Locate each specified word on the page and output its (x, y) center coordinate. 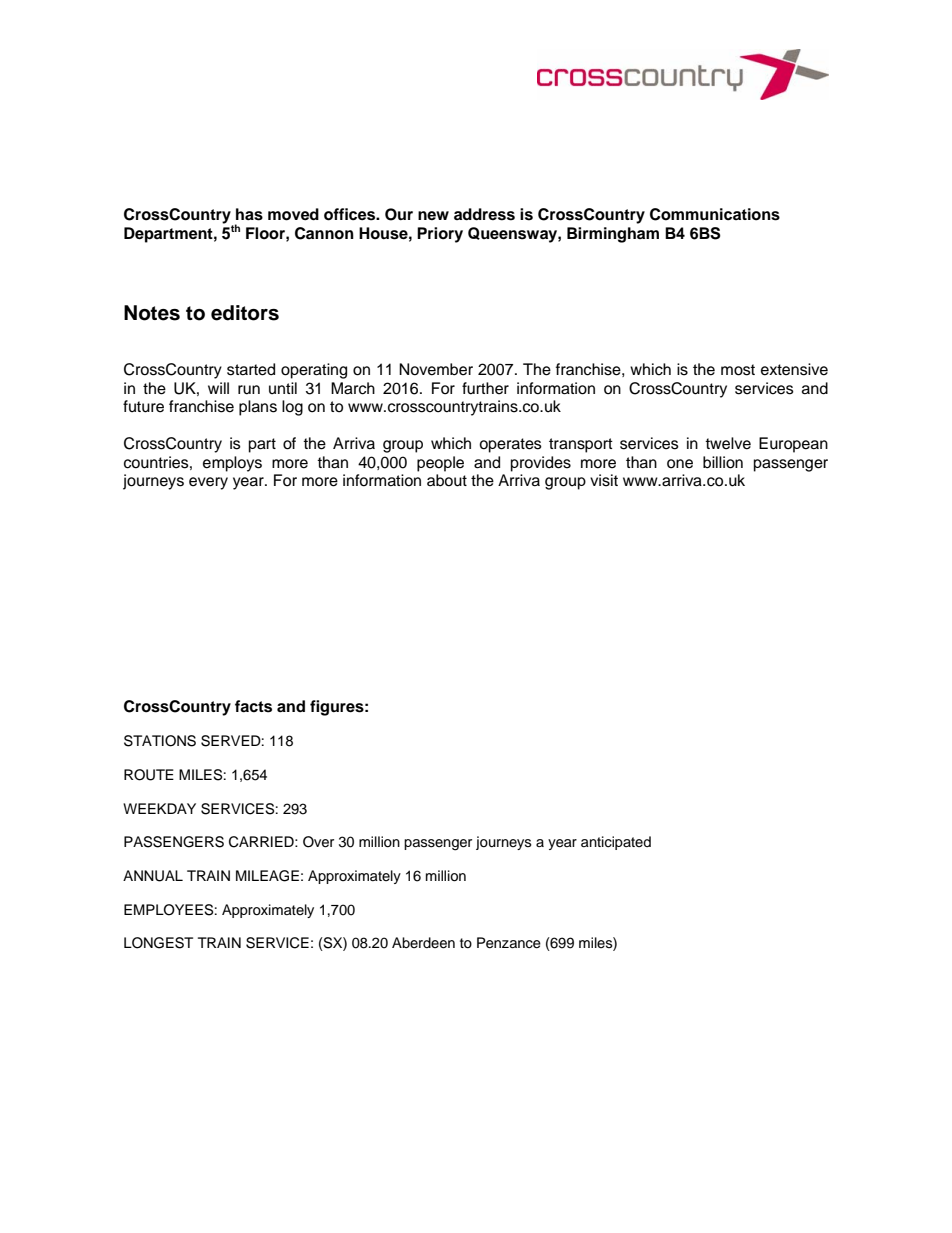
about (447, 480)
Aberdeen (423, 943)
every (208, 483)
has (249, 214)
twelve (728, 443)
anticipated (616, 843)
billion (723, 462)
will (218, 388)
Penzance (509, 943)
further (485, 388)
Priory (440, 235)
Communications (715, 214)
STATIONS (160, 741)
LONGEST (158, 943)
